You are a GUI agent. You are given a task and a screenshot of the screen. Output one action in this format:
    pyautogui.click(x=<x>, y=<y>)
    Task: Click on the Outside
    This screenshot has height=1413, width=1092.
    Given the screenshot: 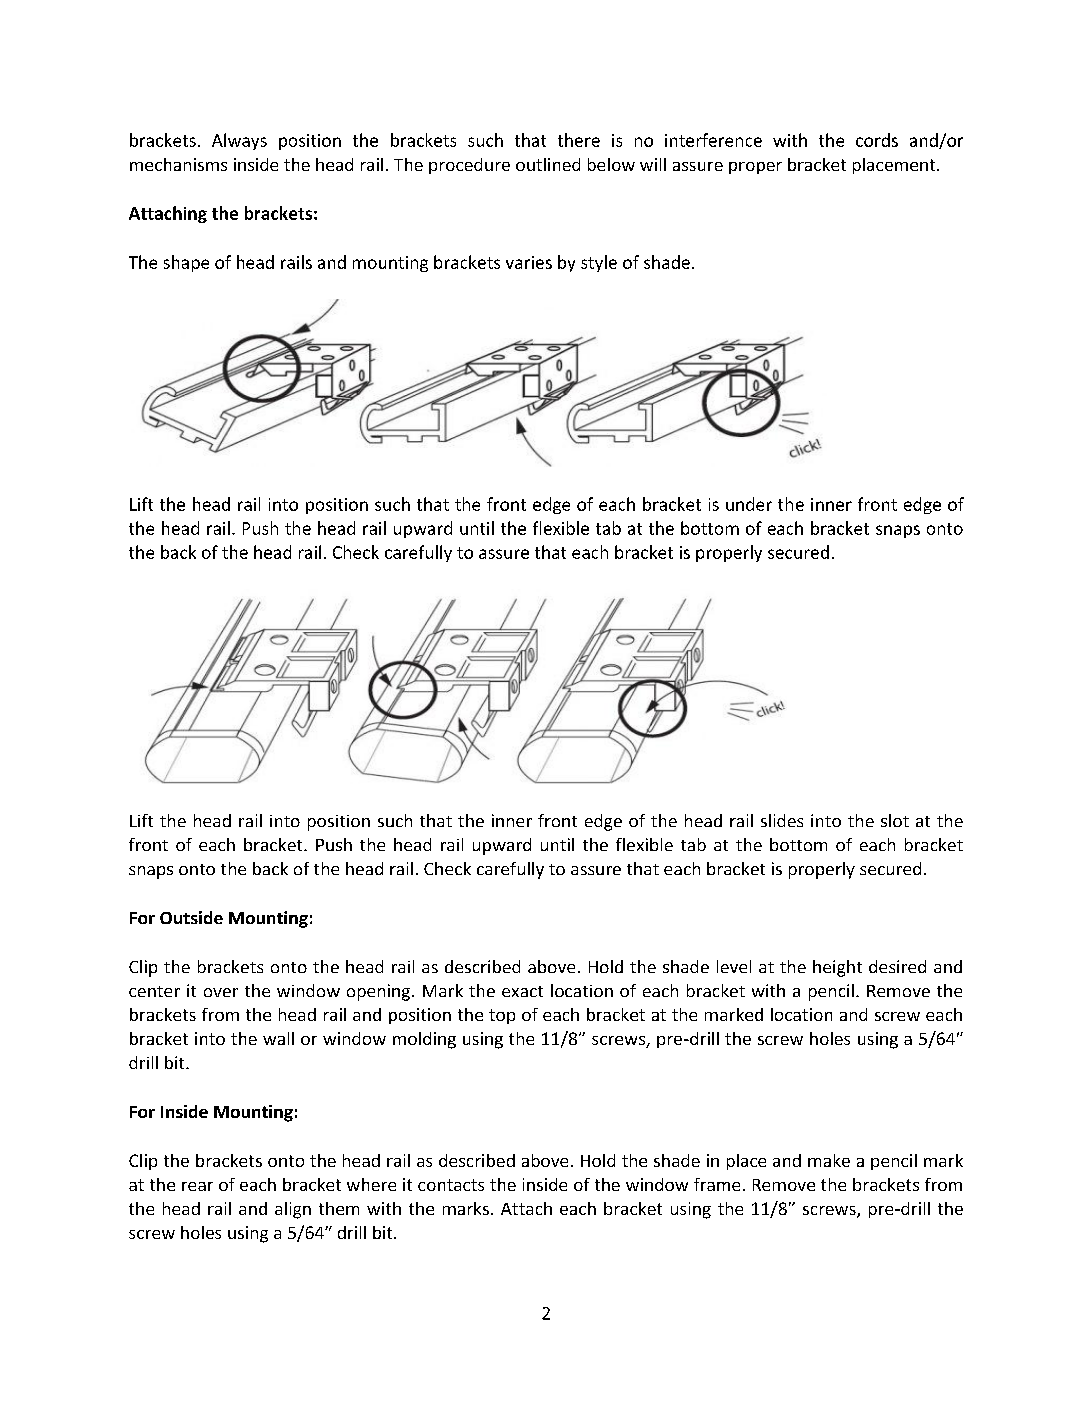 What is the action you would take?
    pyautogui.click(x=191, y=917)
